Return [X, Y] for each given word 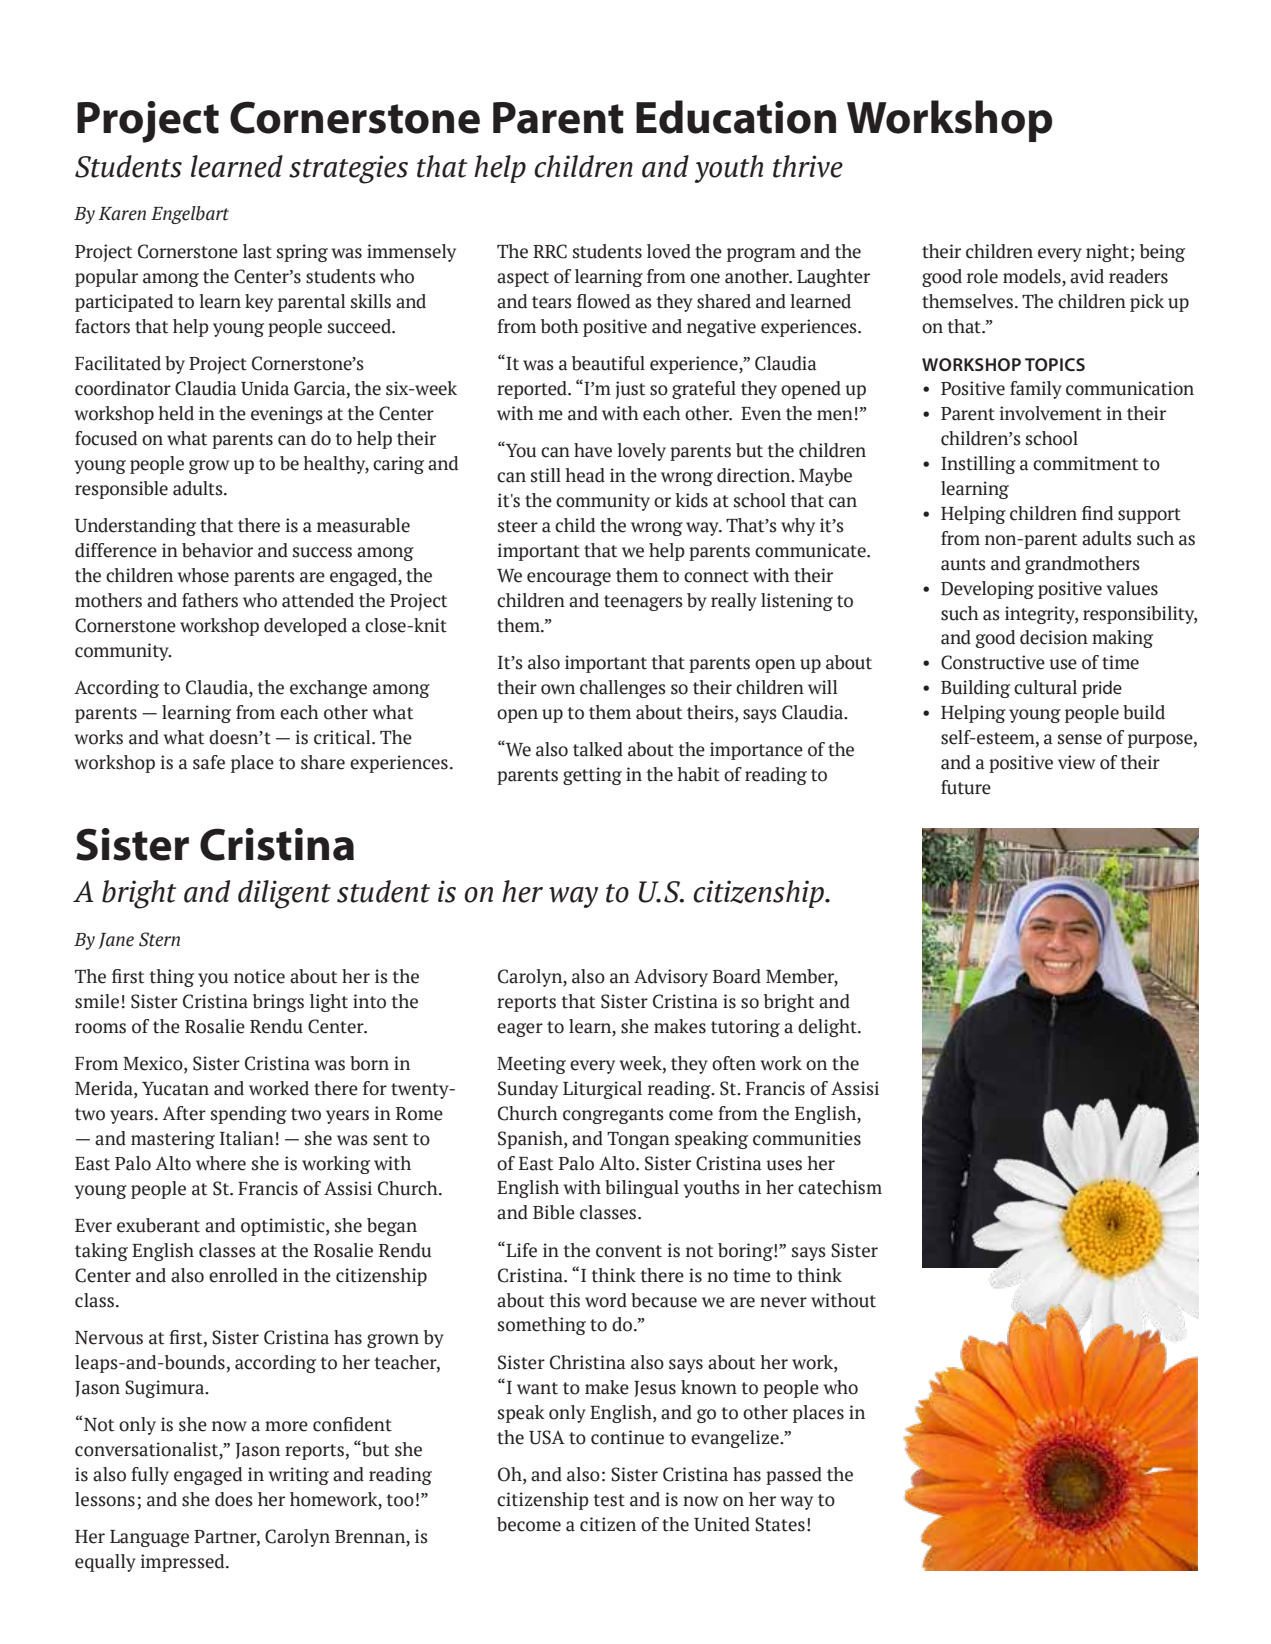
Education [736, 117]
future [966, 787]
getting [592, 776]
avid [1087, 276]
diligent [284, 894]
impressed [184, 1563]
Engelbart [190, 215]
